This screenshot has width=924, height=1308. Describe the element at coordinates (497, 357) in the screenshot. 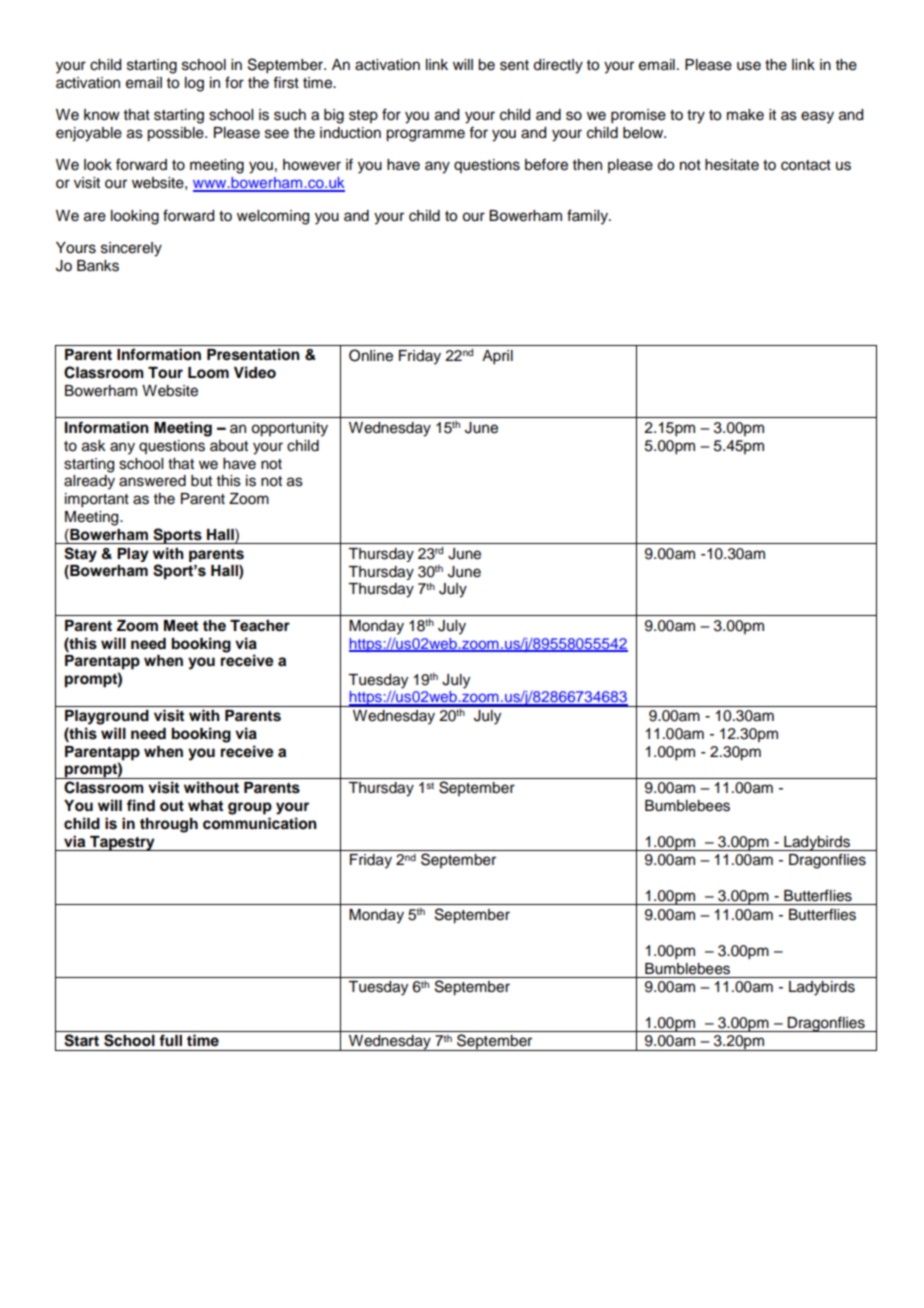

I see `April` at that location.
